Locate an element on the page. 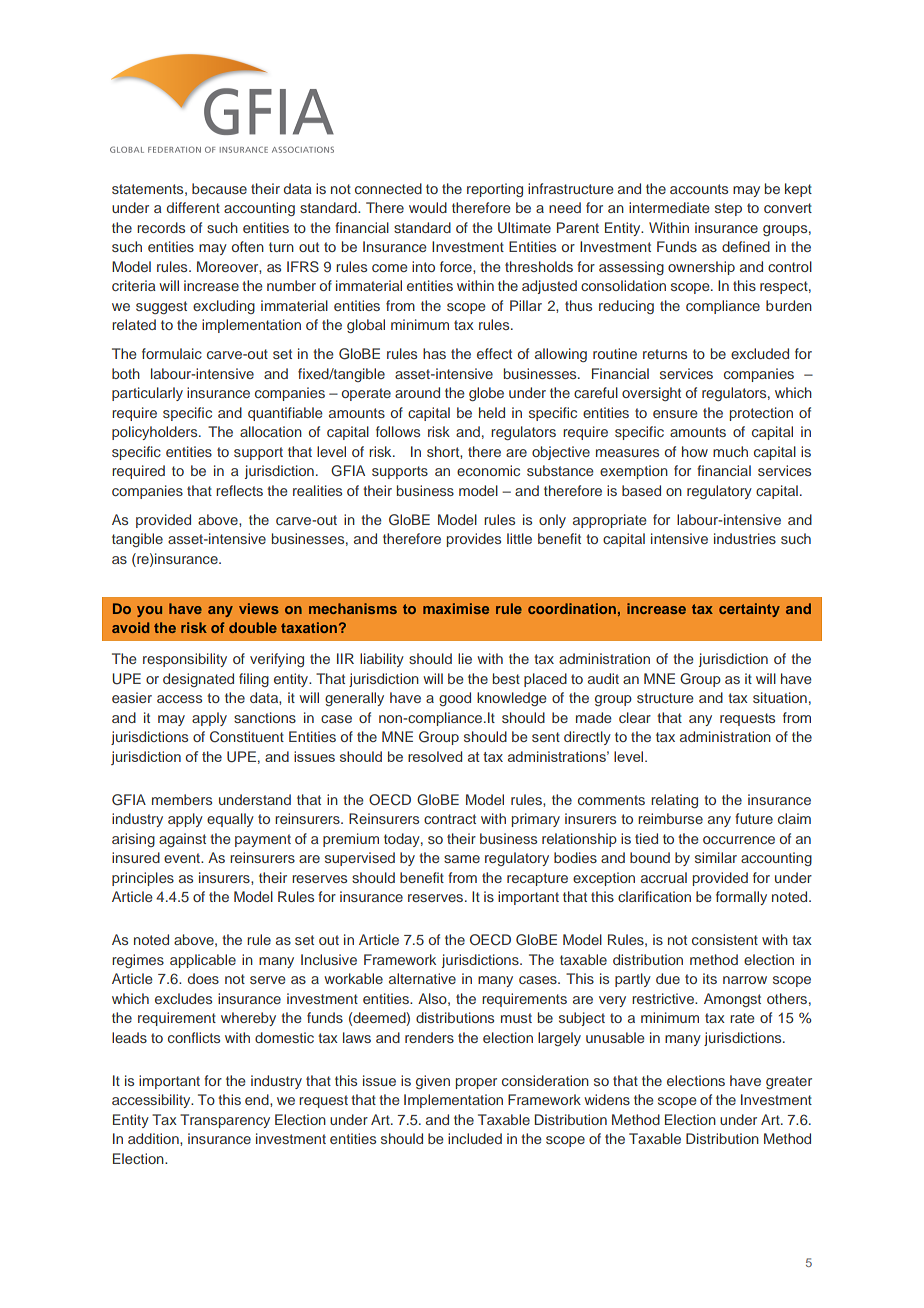 The width and height of the page is (924, 1308). much is located at coordinates (730, 451).
